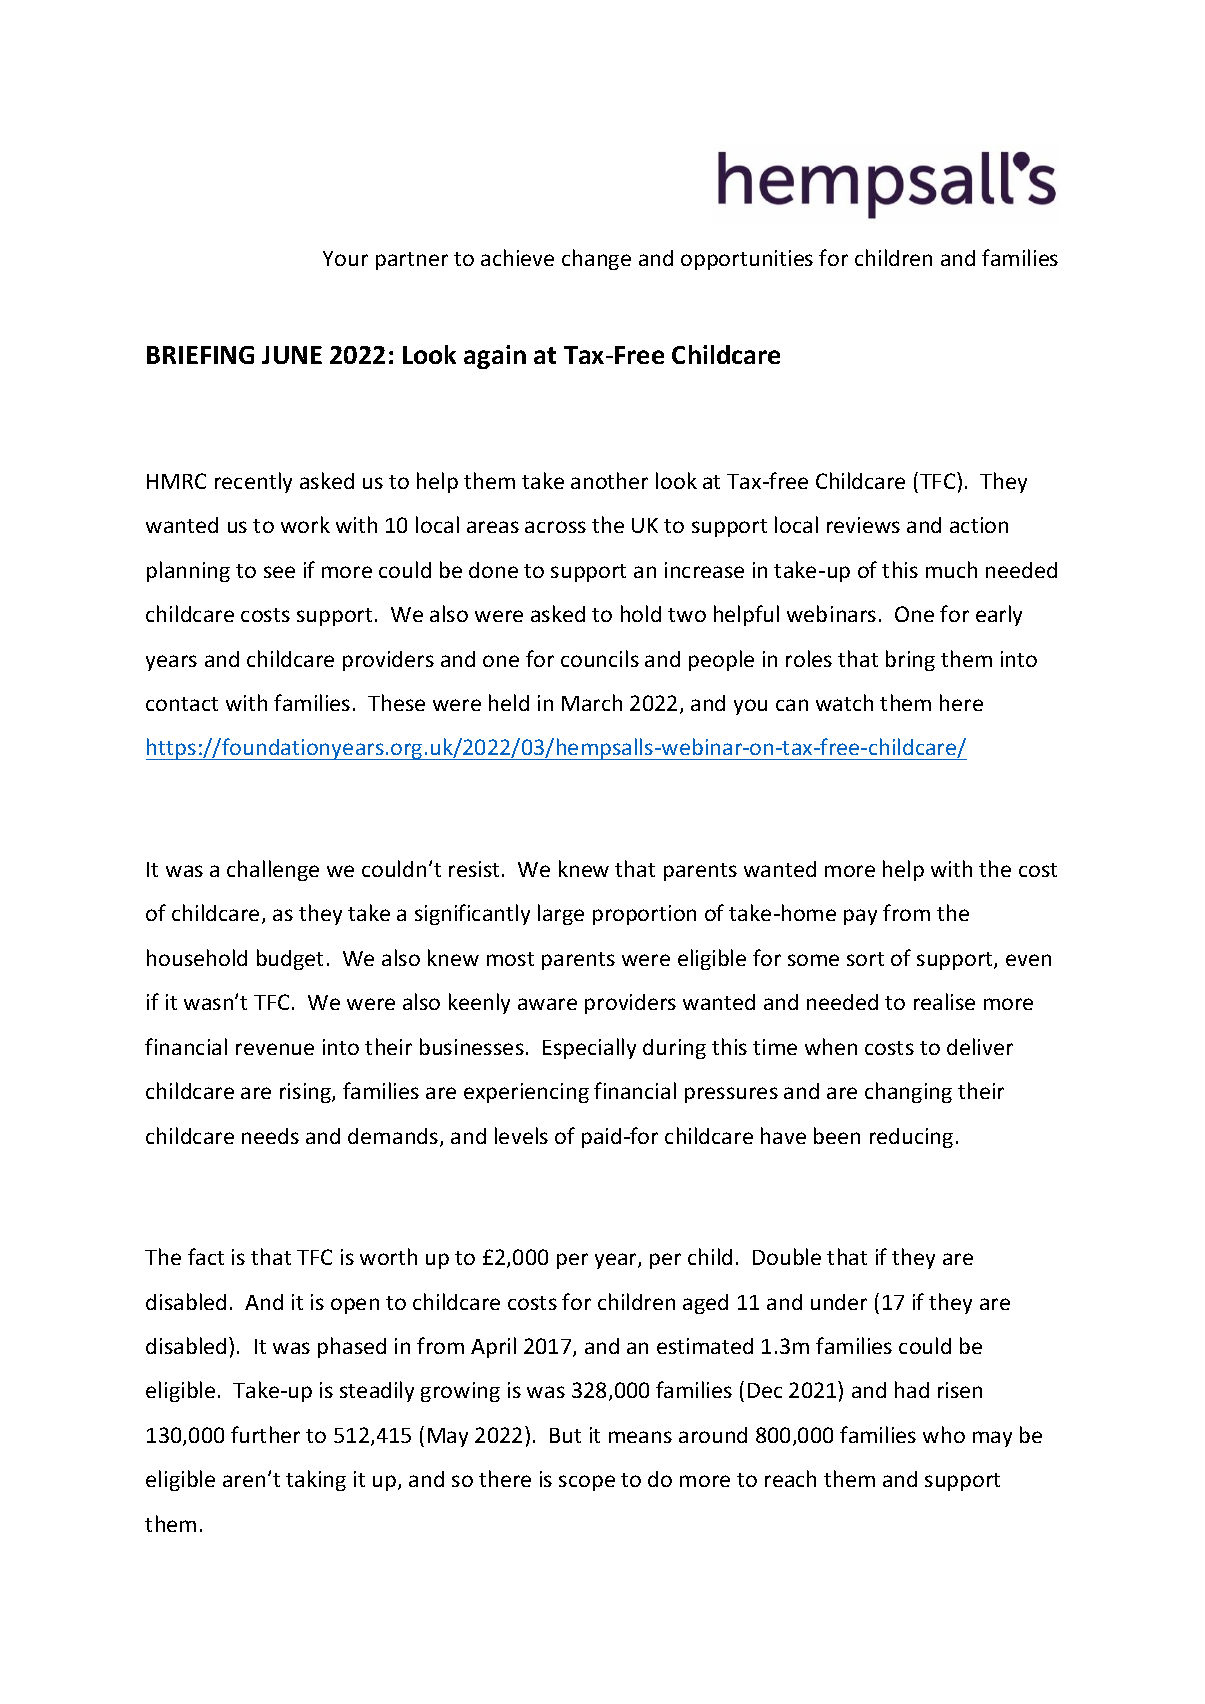 The height and width of the screenshot is (1704, 1205). Describe the element at coordinates (596, 259) in the screenshot. I see `change` at that location.
